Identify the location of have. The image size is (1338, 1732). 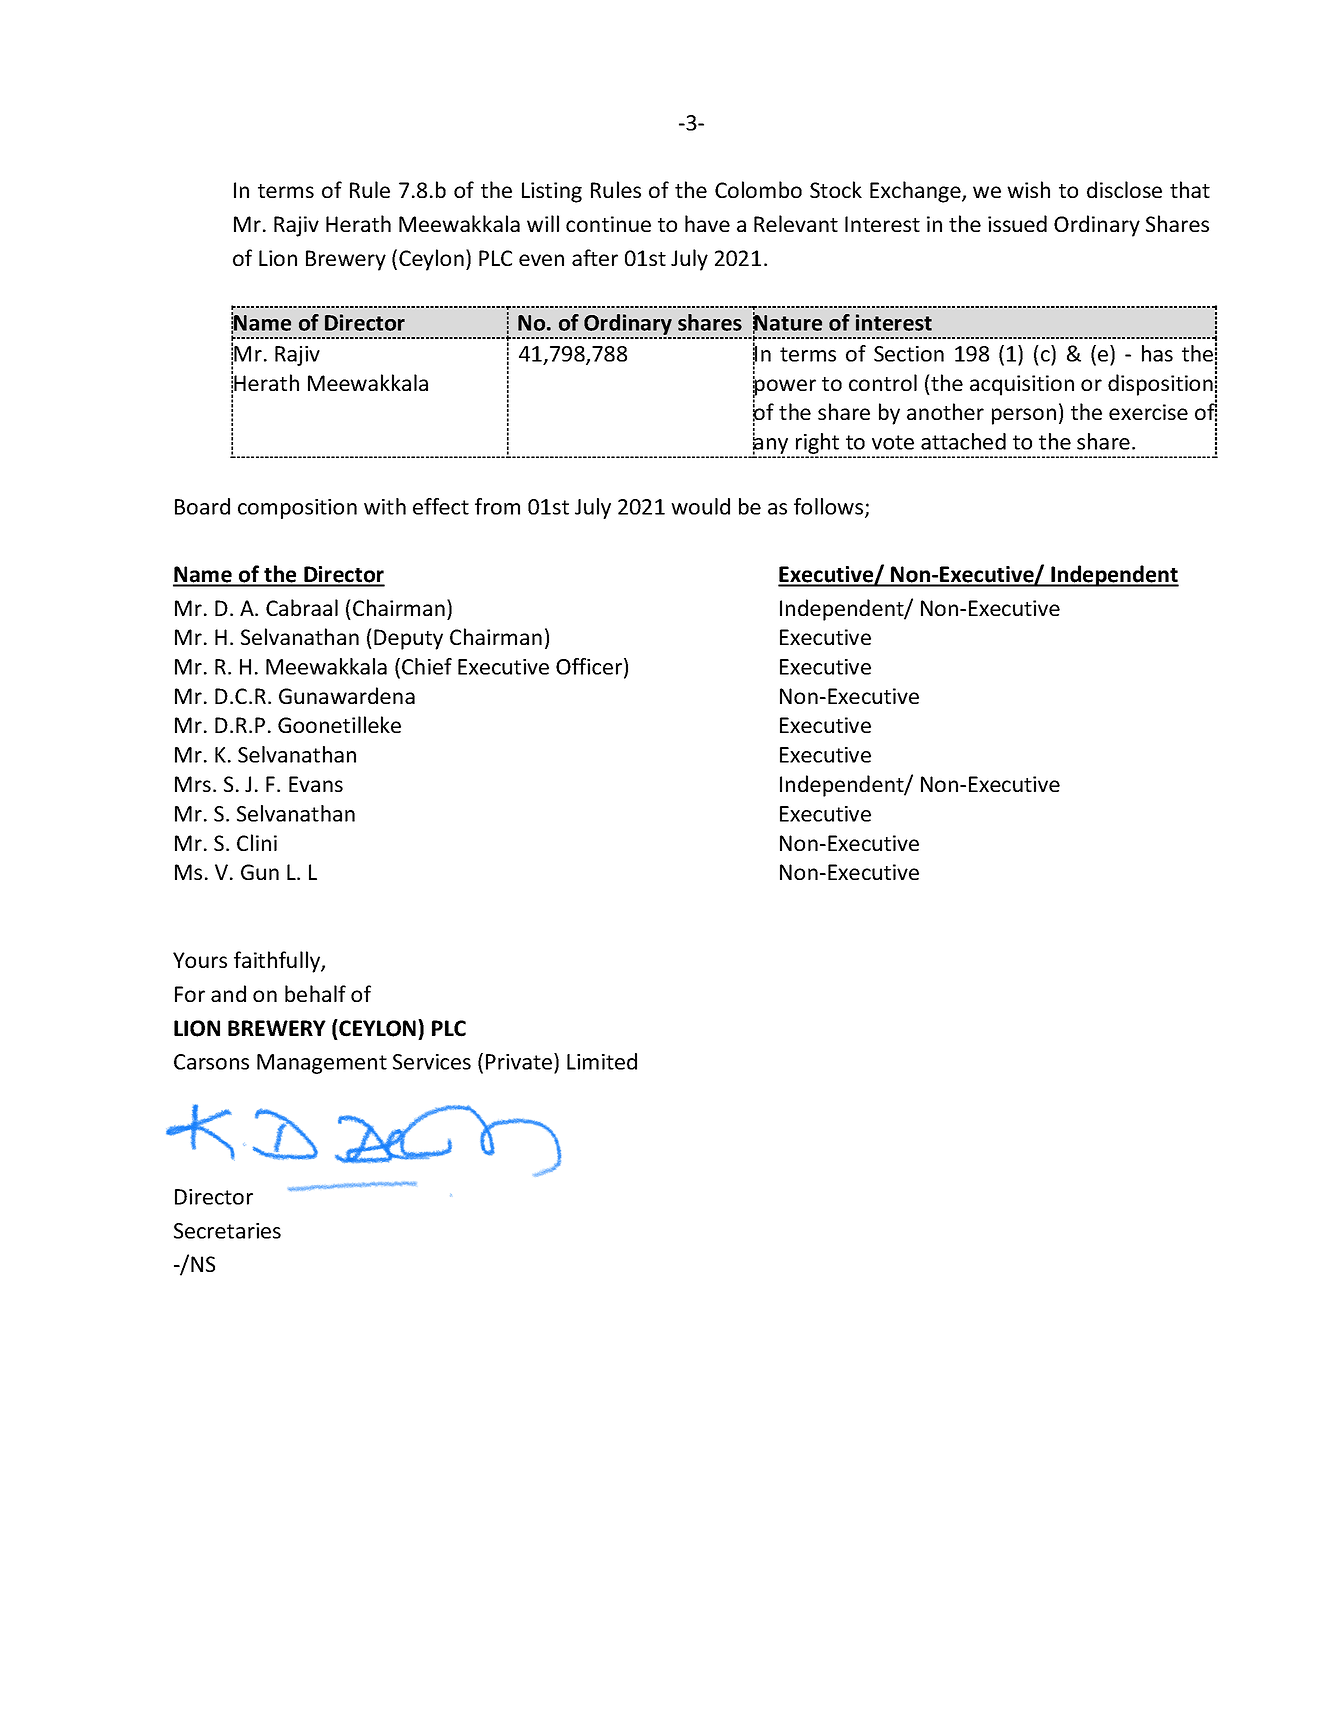
(707, 223).
